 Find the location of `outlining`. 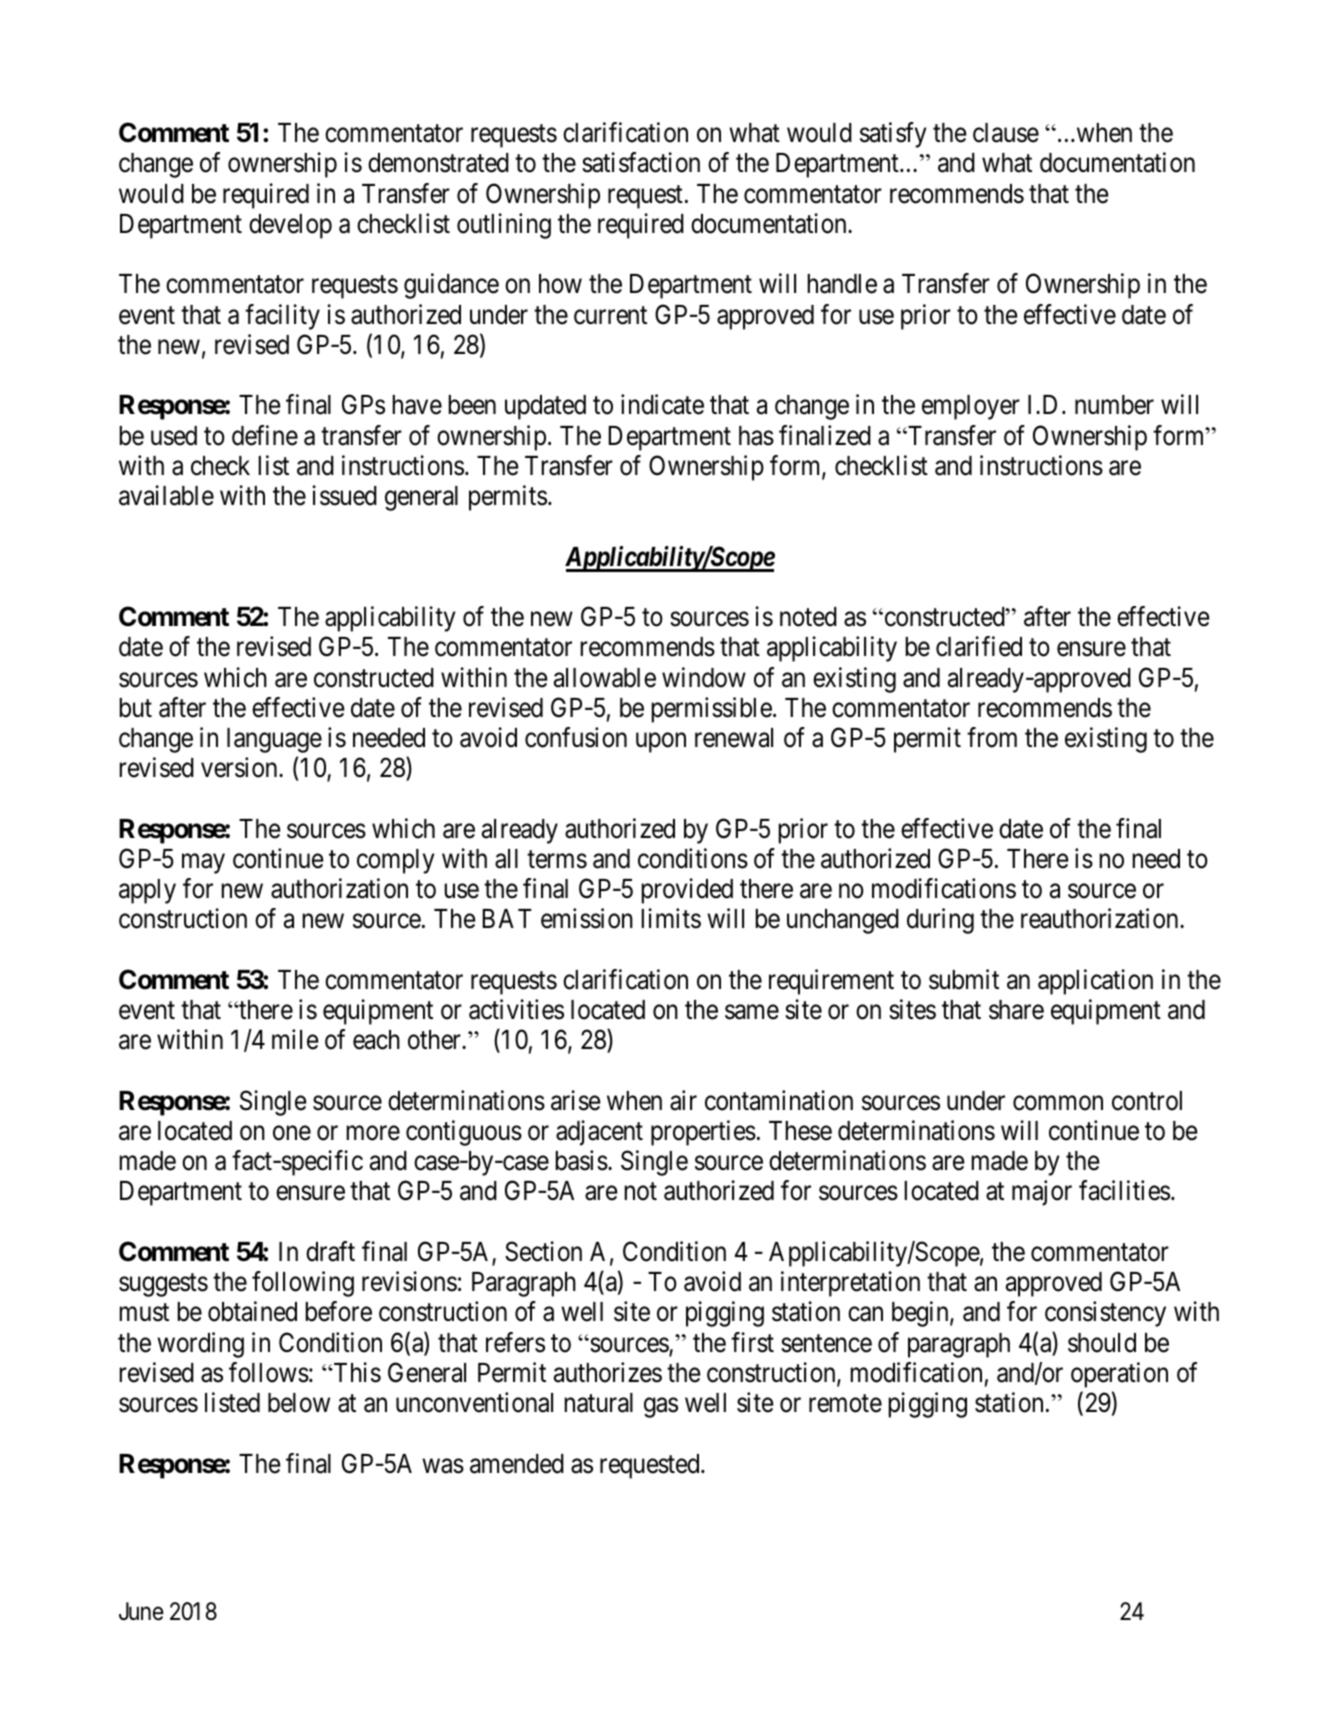

outlining is located at coordinates (504, 226).
